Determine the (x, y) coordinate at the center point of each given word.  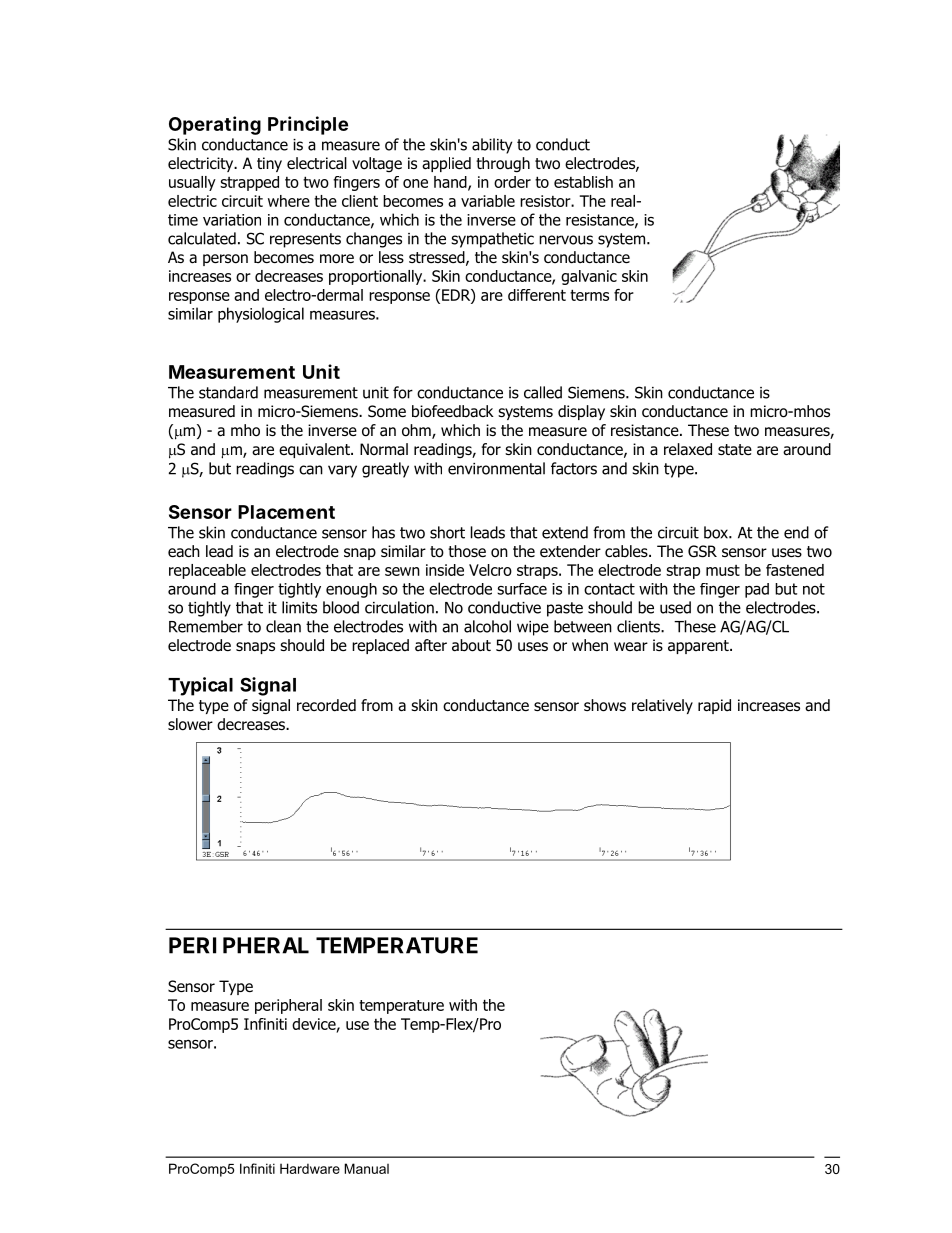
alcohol (487, 626)
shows (605, 705)
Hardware (310, 1168)
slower (190, 724)
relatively (662, 706)
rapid (714, 706)
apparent (699, 647)
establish (583, 182)
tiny (269, 164)
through (503, 165)
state (735, 450)
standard (228, 392)
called (543, 392)
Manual (366, 1168)
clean (283, 626)
